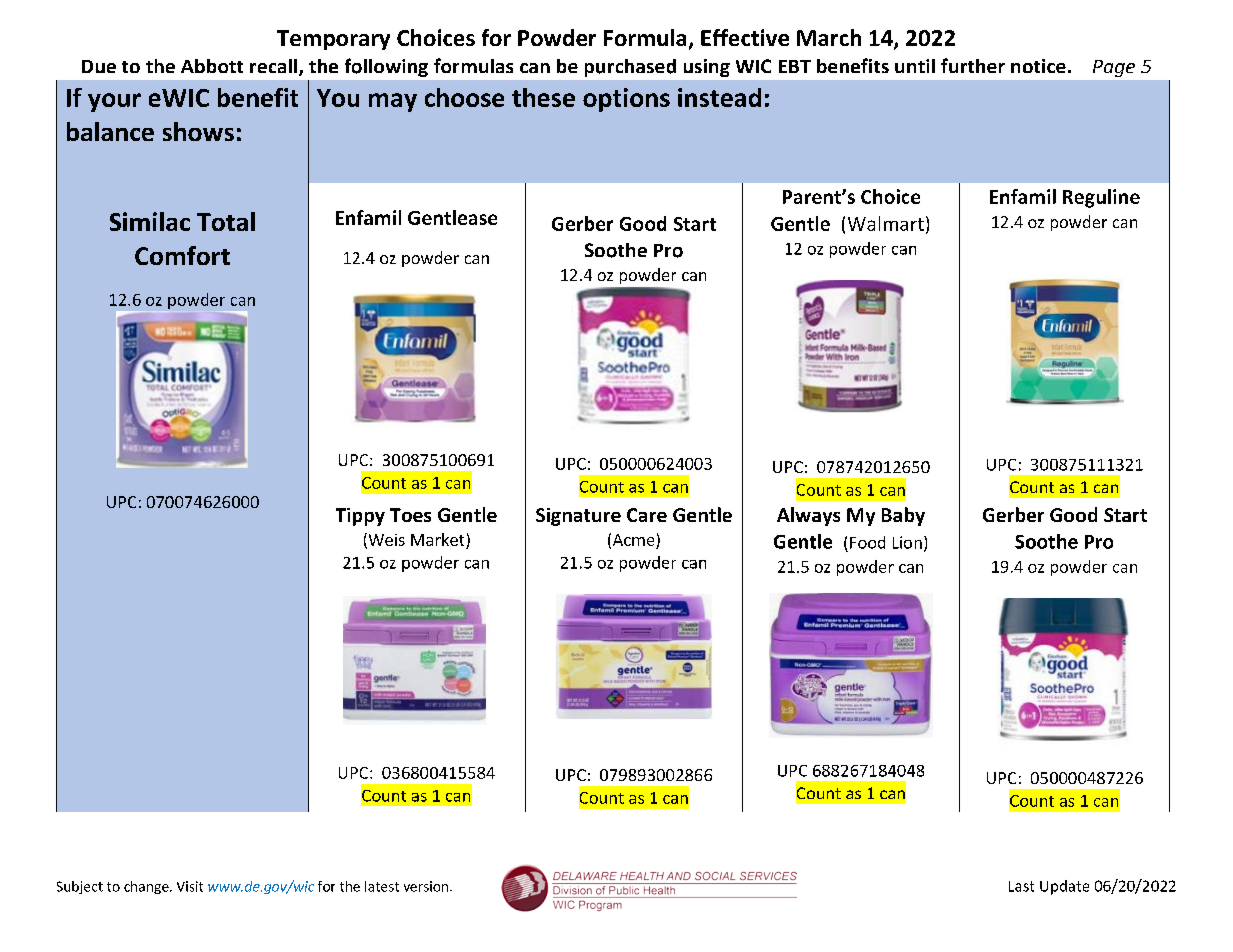 Image resolution: width=1233 pixels, height=952 pixels. I want to click on Visit, so click(190, 886).
